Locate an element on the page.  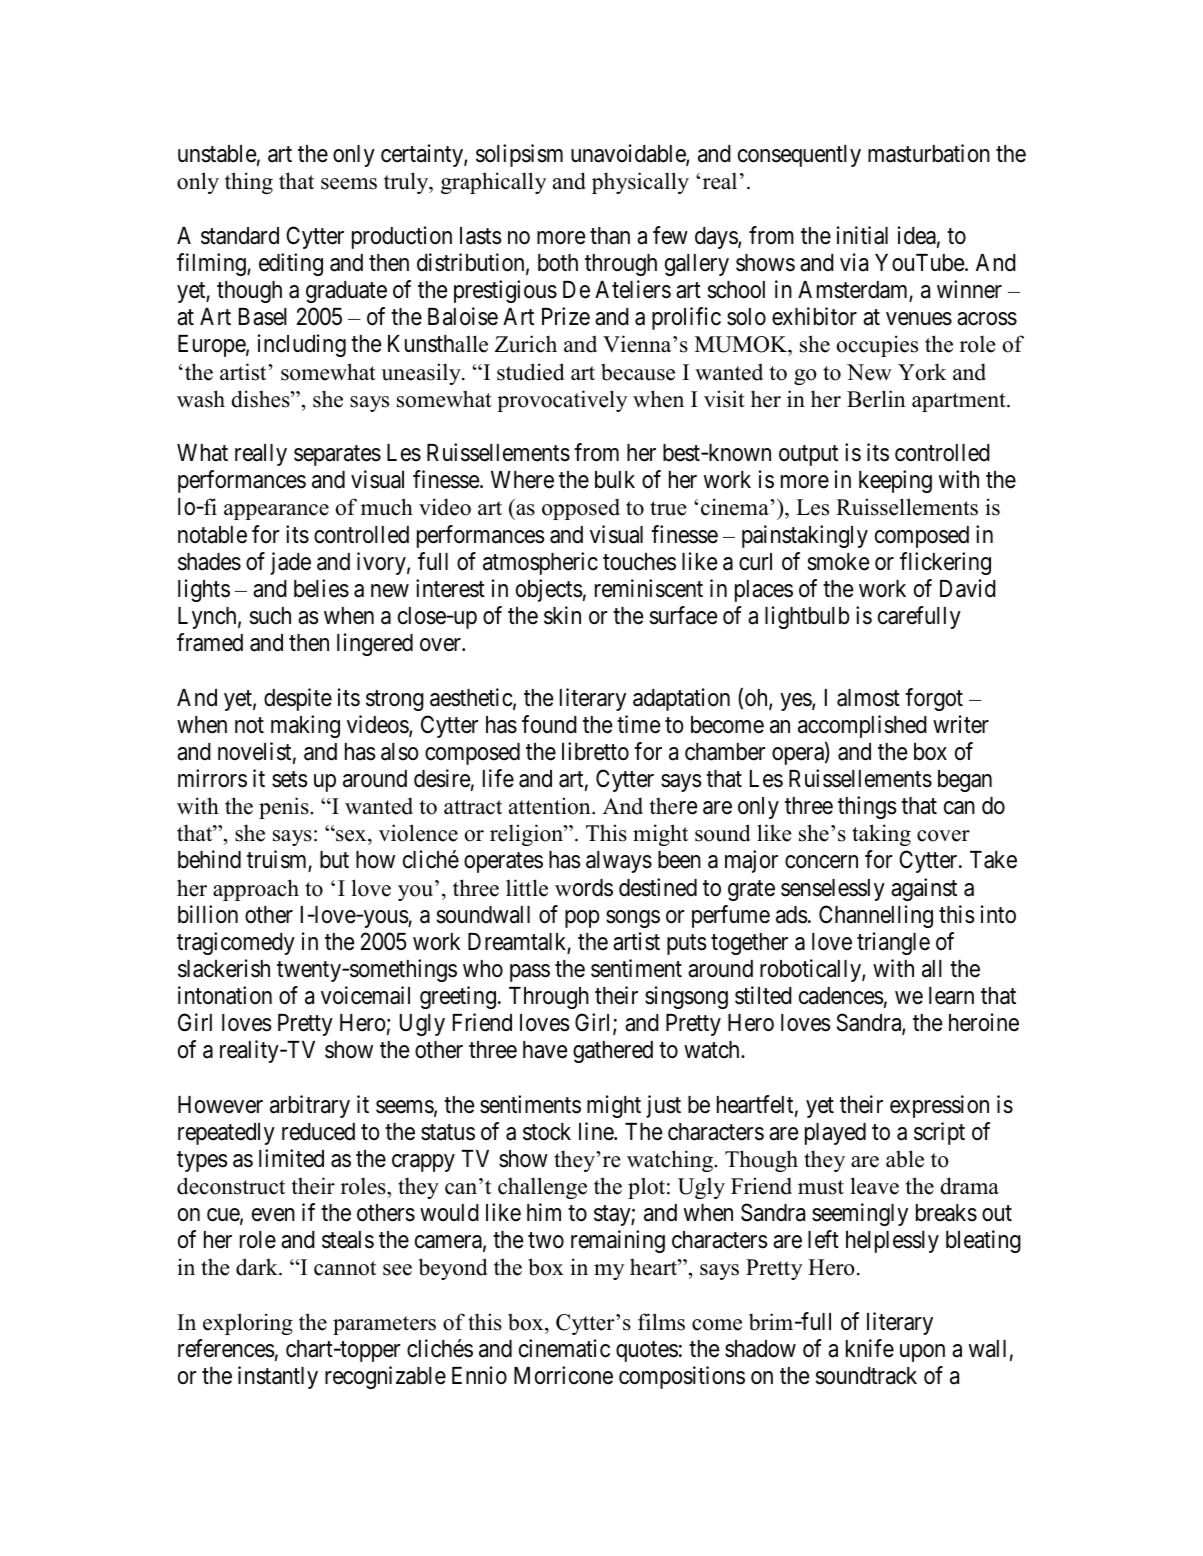
flickering is located at coordinates (945, 563).
